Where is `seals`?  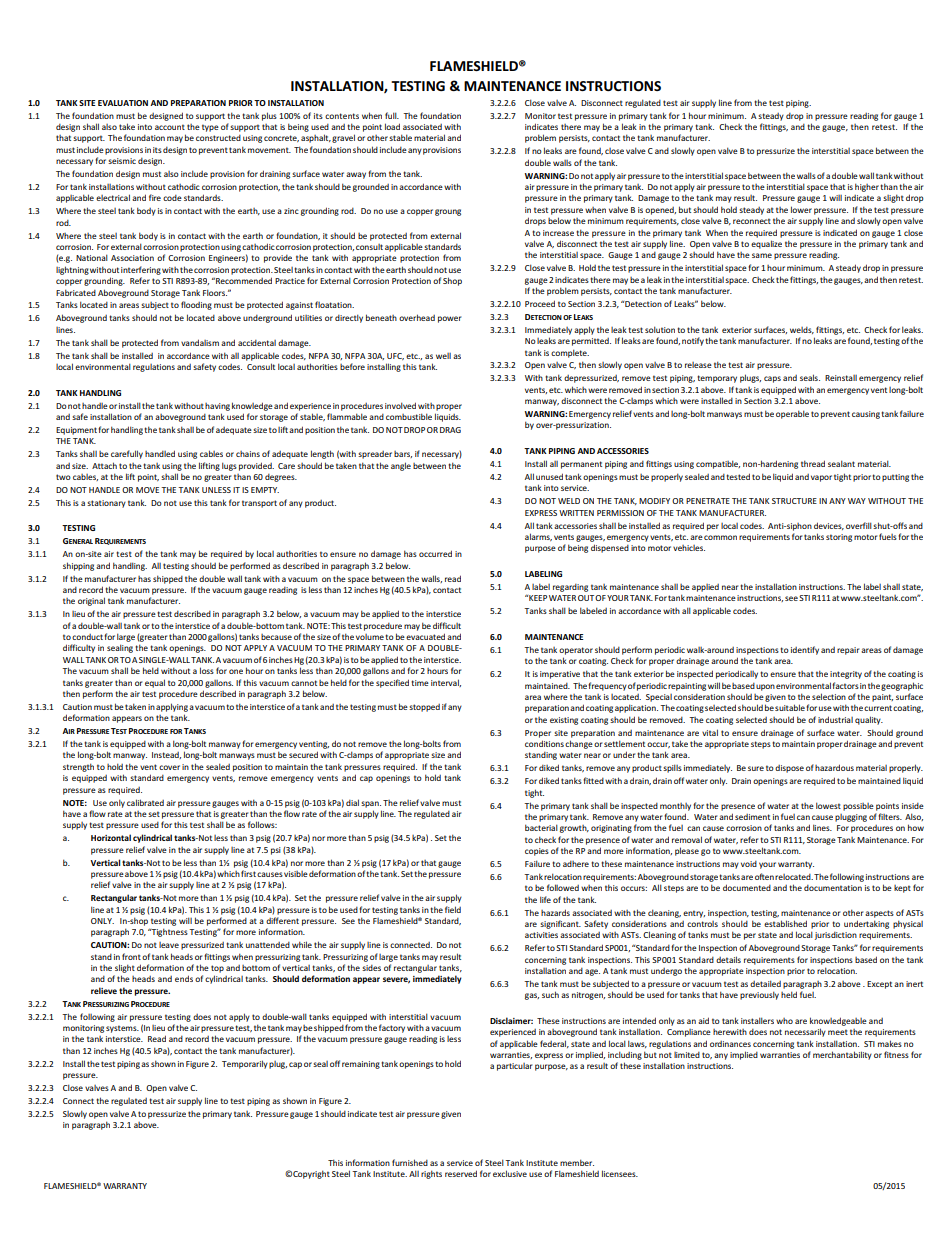
seals is located at coordinates (810, 377).
